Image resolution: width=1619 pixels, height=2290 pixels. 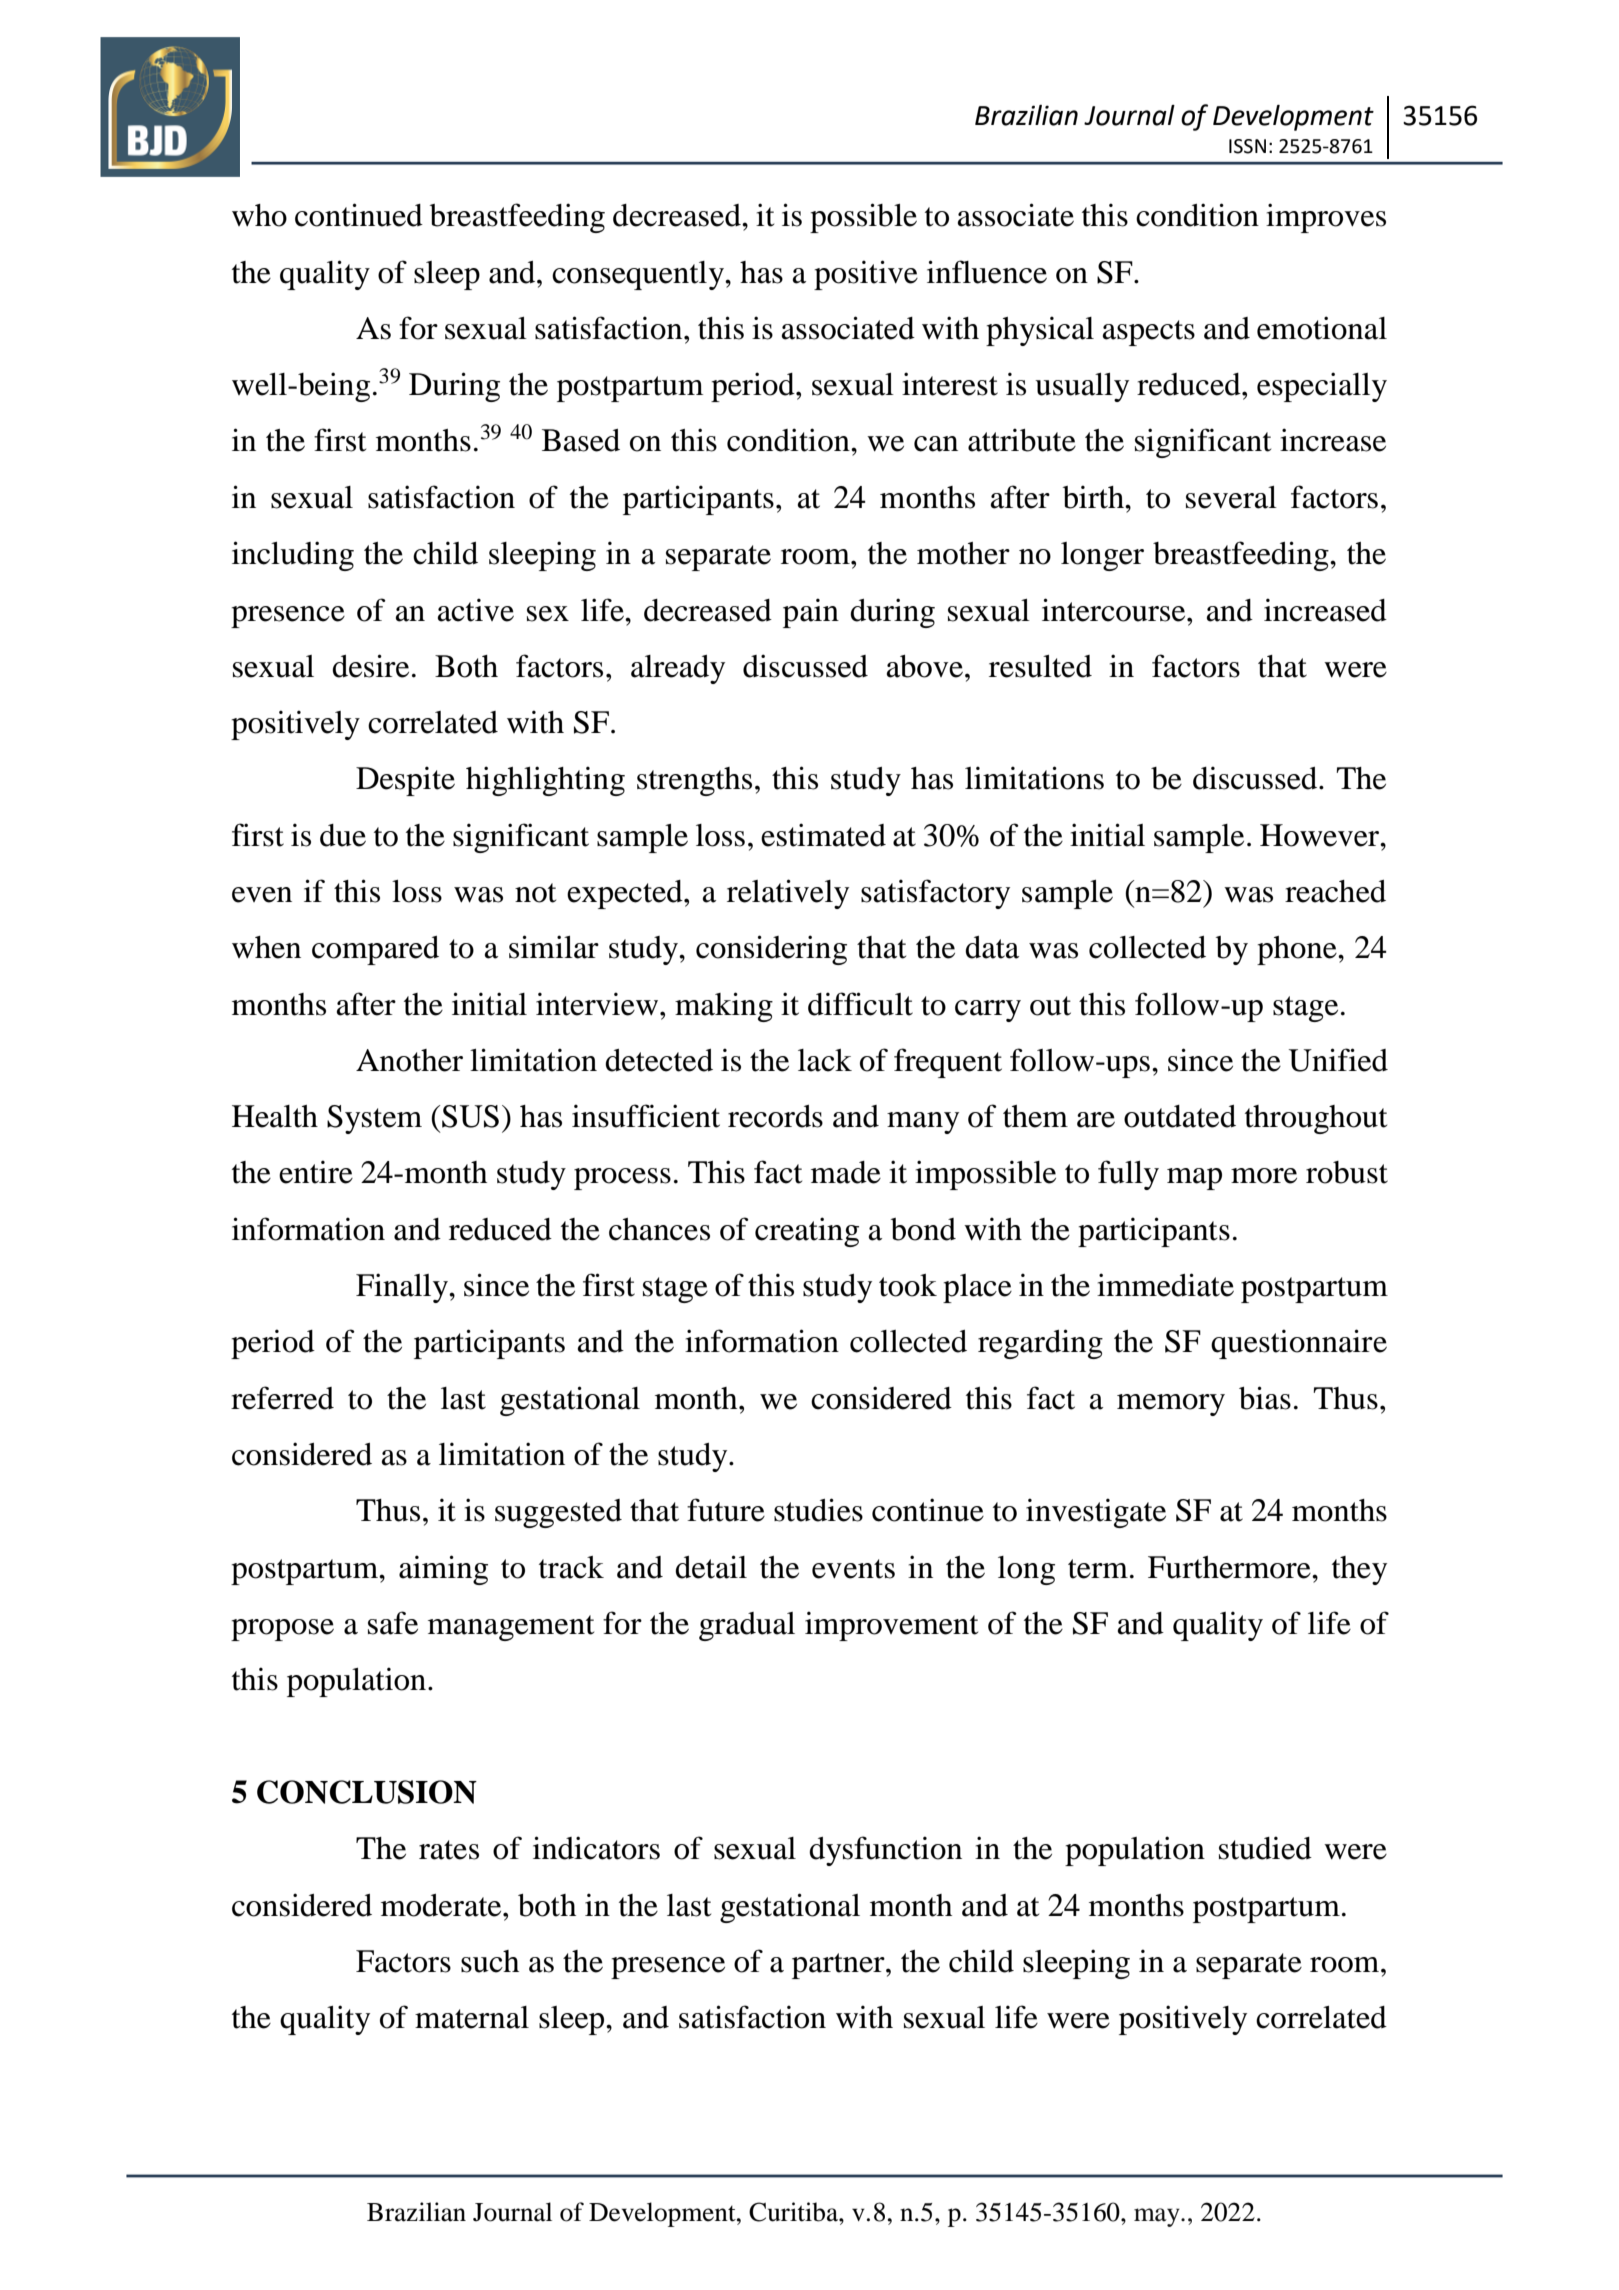 What do you see at coordinates (1265, 1398) in the document?
I see `bias` at bounding box center [1265, 1398].
